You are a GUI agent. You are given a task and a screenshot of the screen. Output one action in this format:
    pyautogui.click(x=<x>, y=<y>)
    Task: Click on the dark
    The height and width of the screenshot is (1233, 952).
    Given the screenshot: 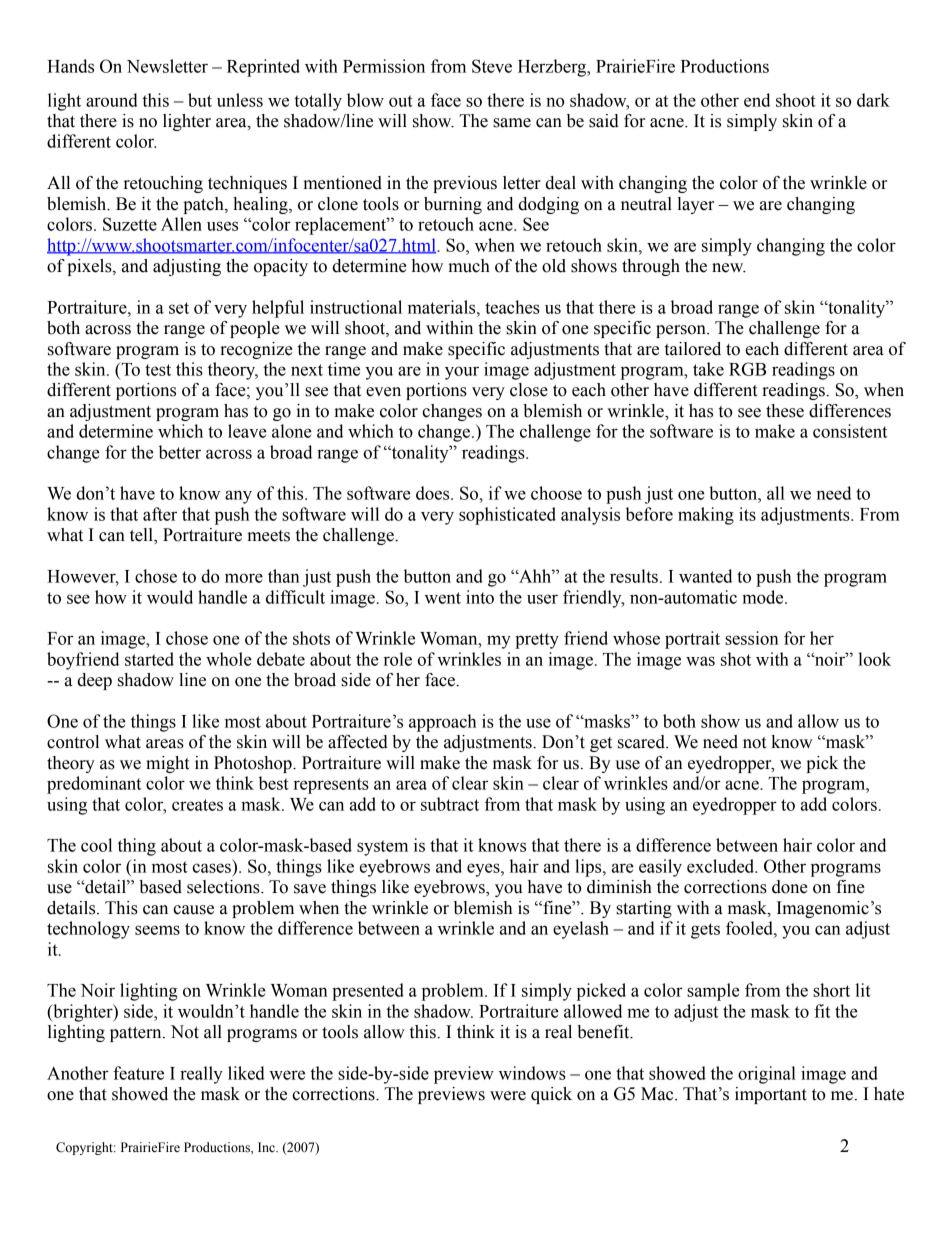 What is the action you would take?
    pyautogui.click(x=873, y=100)
